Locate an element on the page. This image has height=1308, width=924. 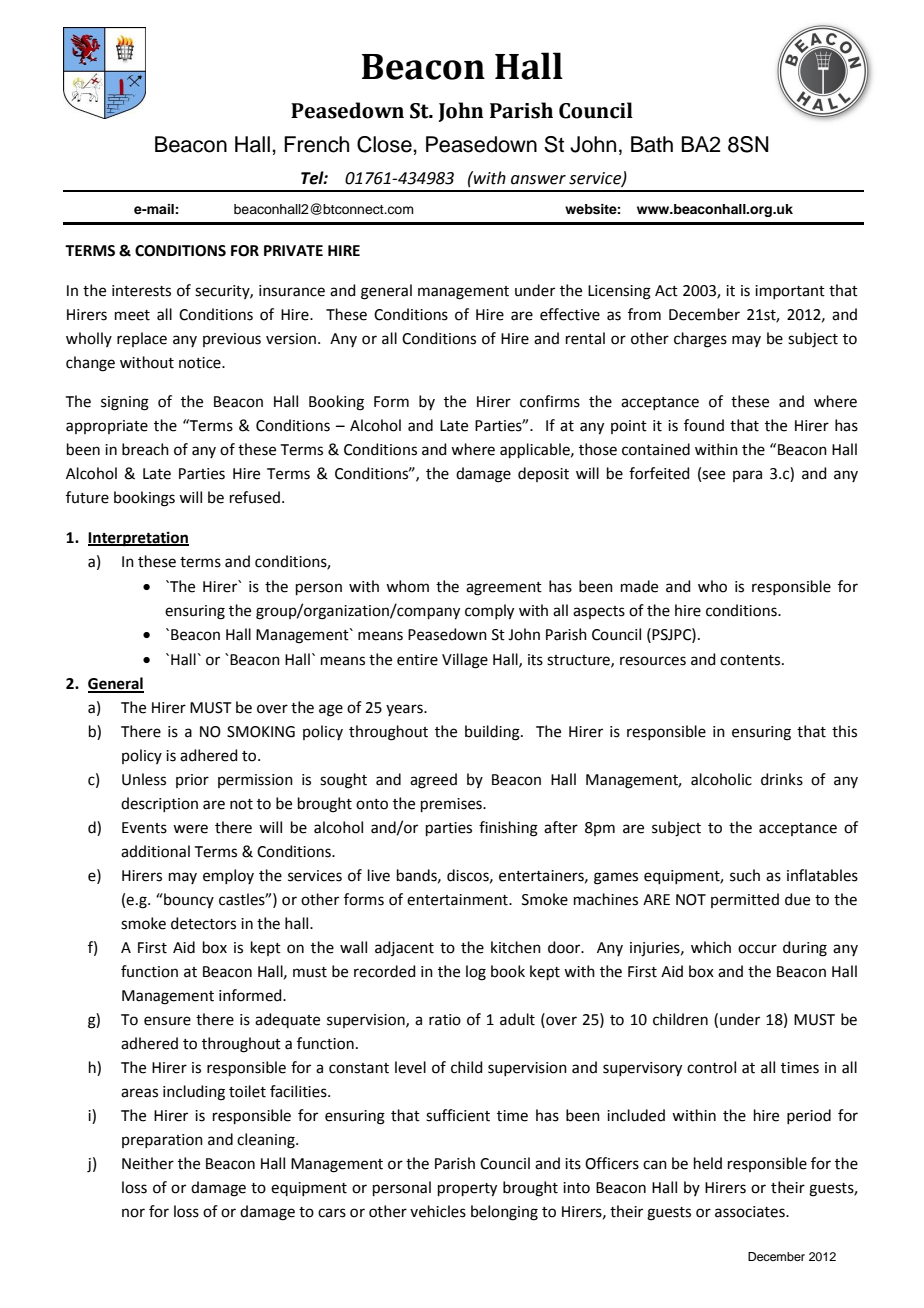
Neither is located at coordinates (148, 1163).
